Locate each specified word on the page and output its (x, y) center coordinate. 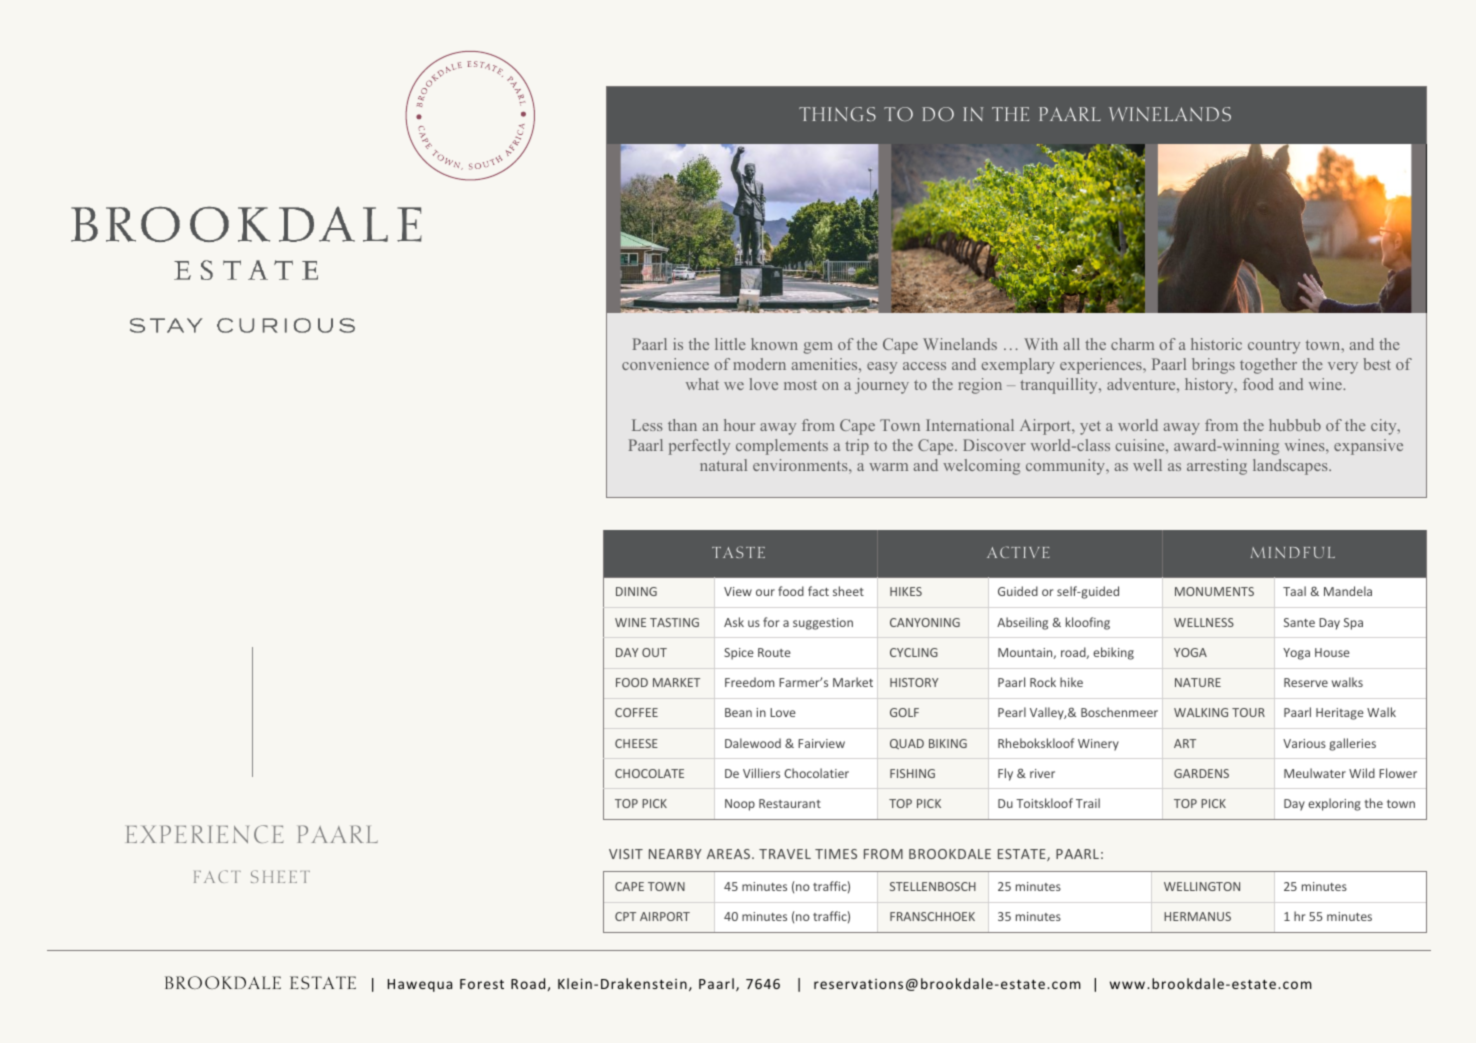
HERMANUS (1197, 916)
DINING (636, 591)
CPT (625, 916)
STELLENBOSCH (933, 886)
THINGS (837, 114)
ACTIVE (1018, 552)
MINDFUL (1293, 552)
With (1041, 344)
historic (1216, 344)
